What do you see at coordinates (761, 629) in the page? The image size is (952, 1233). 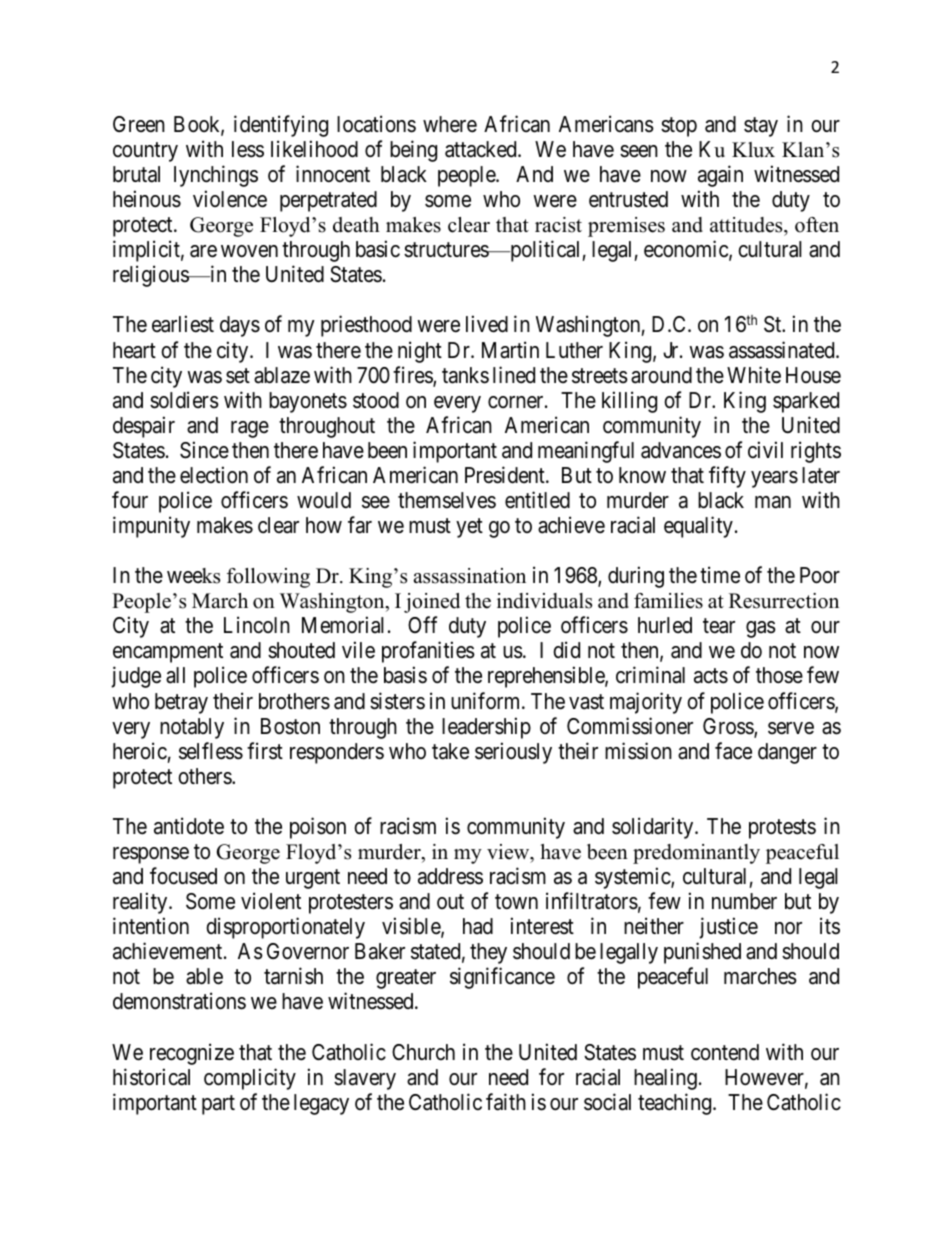 I see `gas` at bounding box center [761, 629].
